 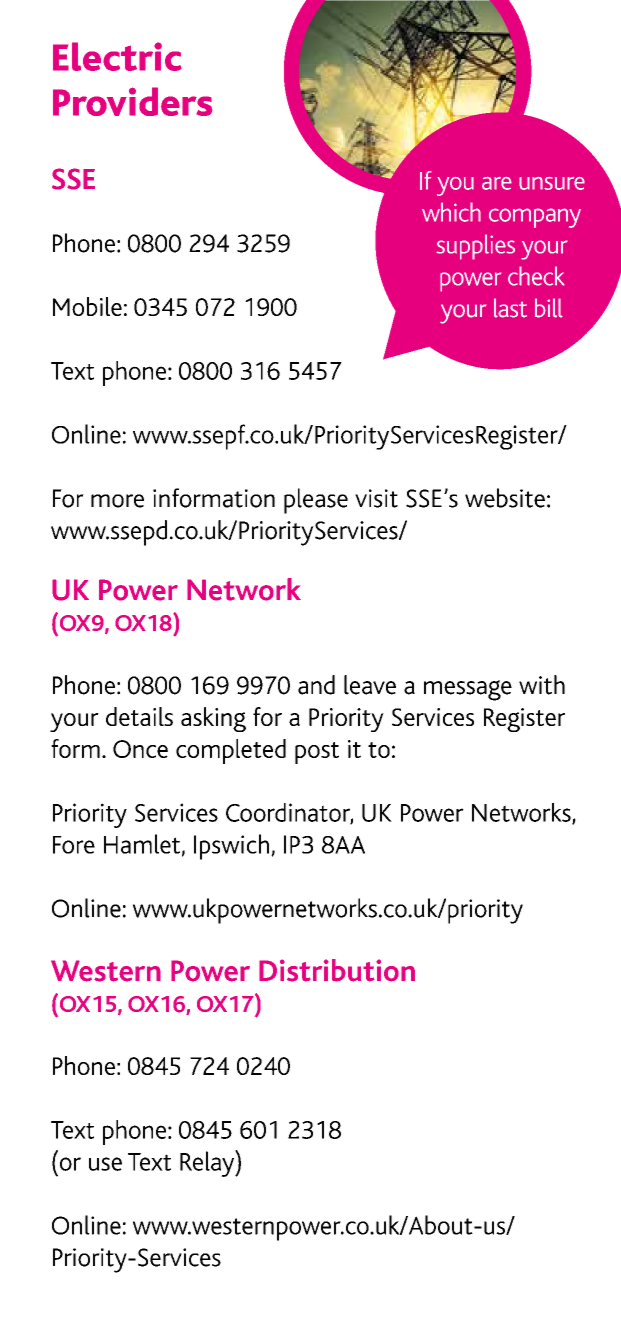 What do you see at coordinates (317, 753) in the document?
I see `post` at bounding box center [317, 753].
